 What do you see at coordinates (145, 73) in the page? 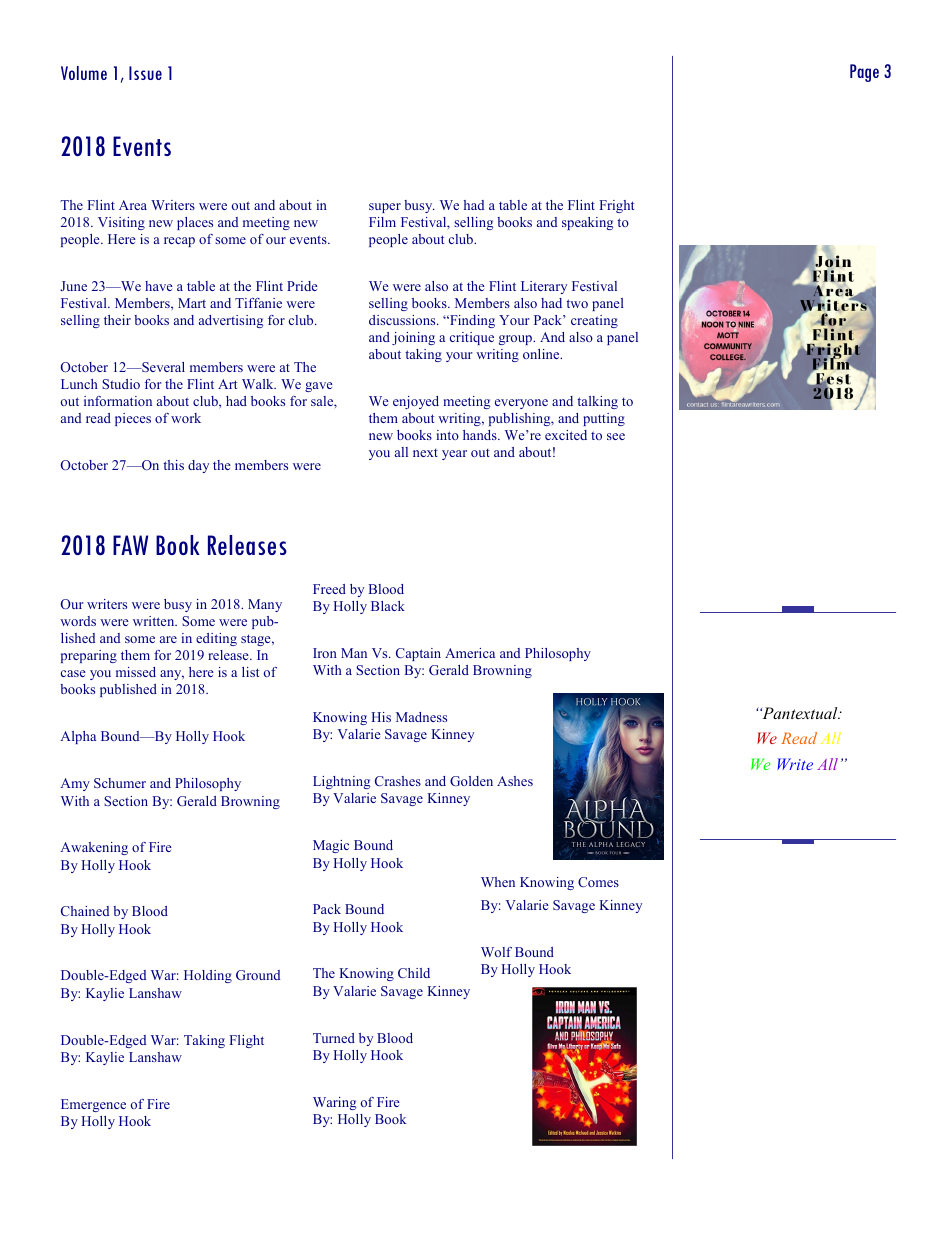
I see `Issue` at bounding box center [145, 73].
